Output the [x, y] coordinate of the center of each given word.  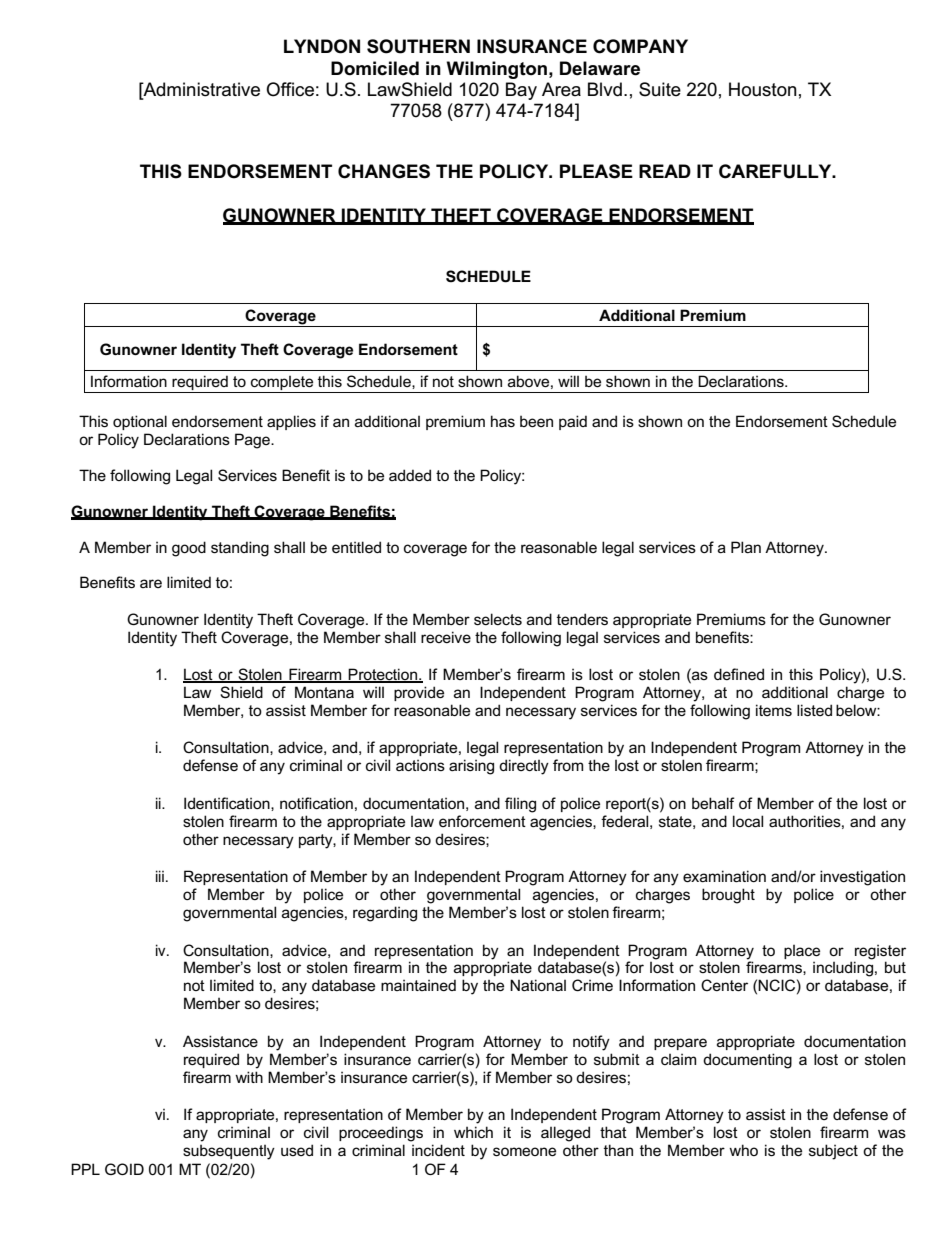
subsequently [229, 1152]
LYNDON [322, 46]
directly [524, 767]
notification [316, 803]
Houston [763, 89]
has [503, 421]
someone [524, 1151]
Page [253, 441]
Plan [746, 547]
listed [814, 710]
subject [833, 1152]
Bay [521, 91]
